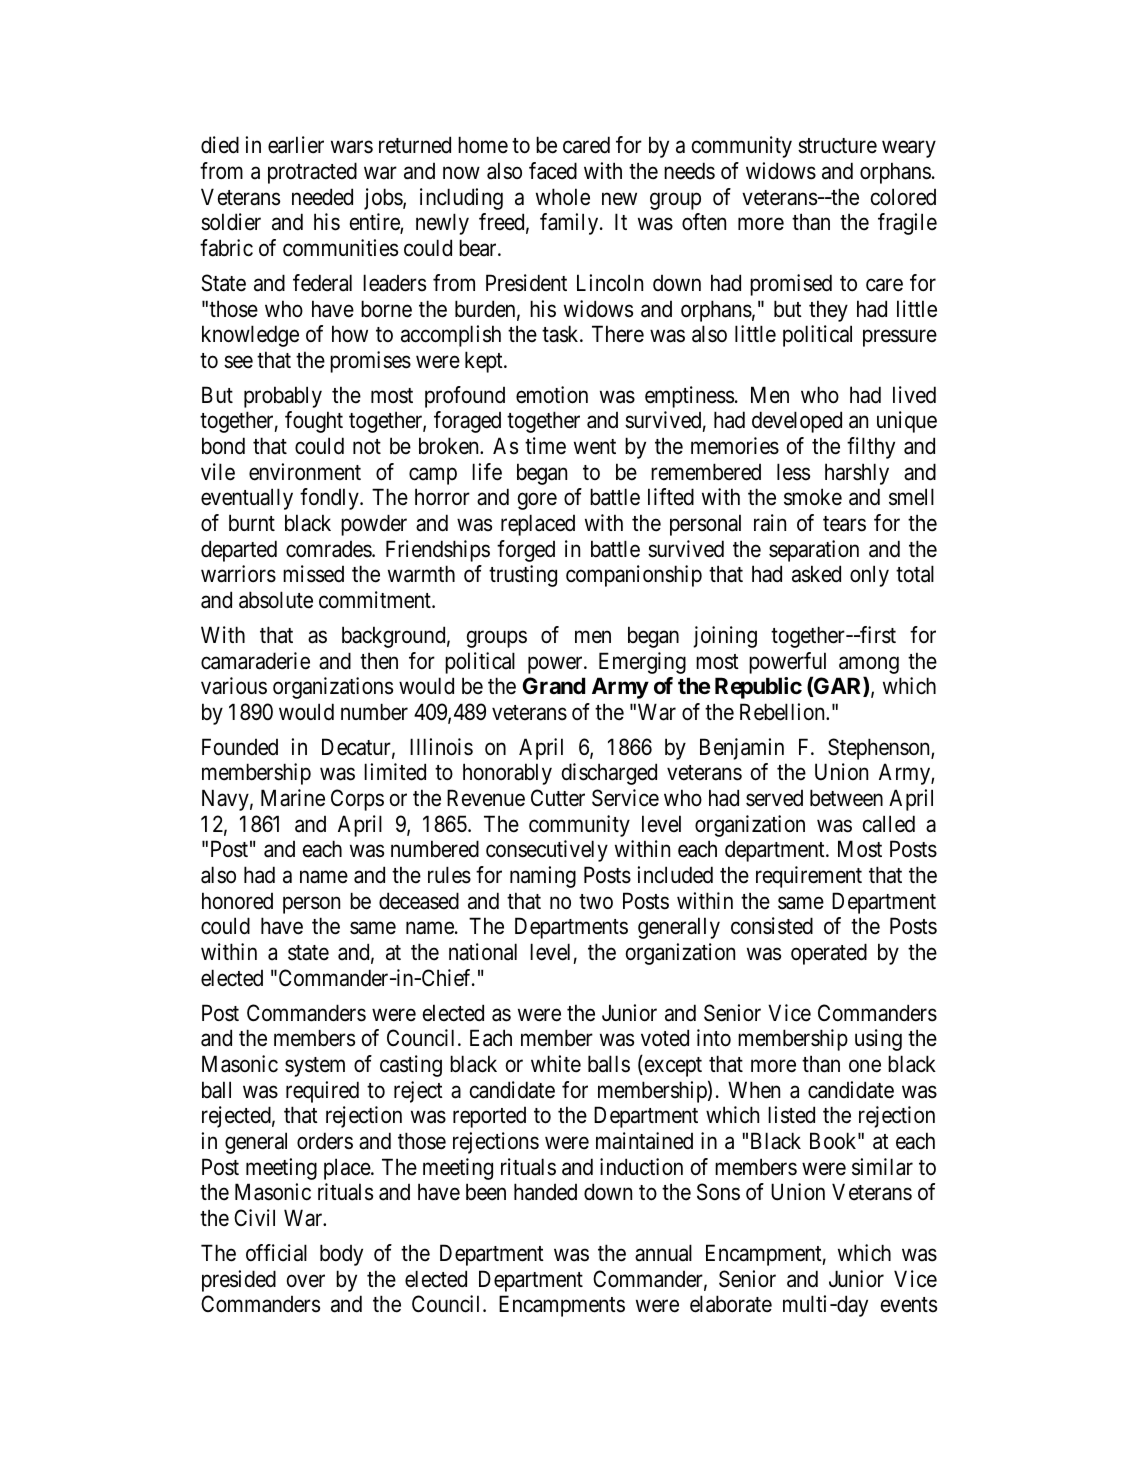 This image has height=1472, width=1137. What do you see at coordinates (312, 173) in the image?
I see `protracted` at bounding box center [312, 173].
